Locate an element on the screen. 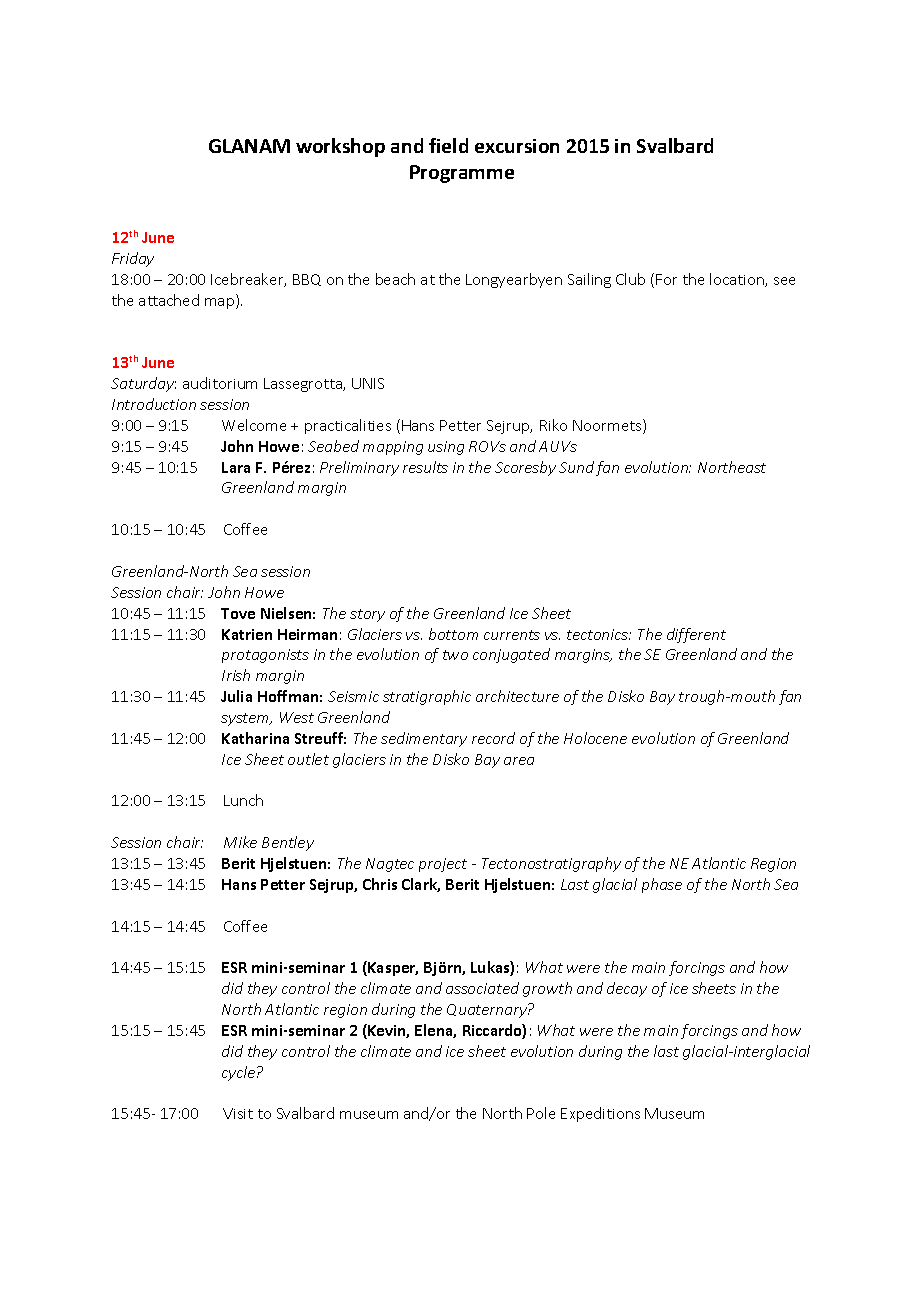  Club is located at coordinates (630, 279).
